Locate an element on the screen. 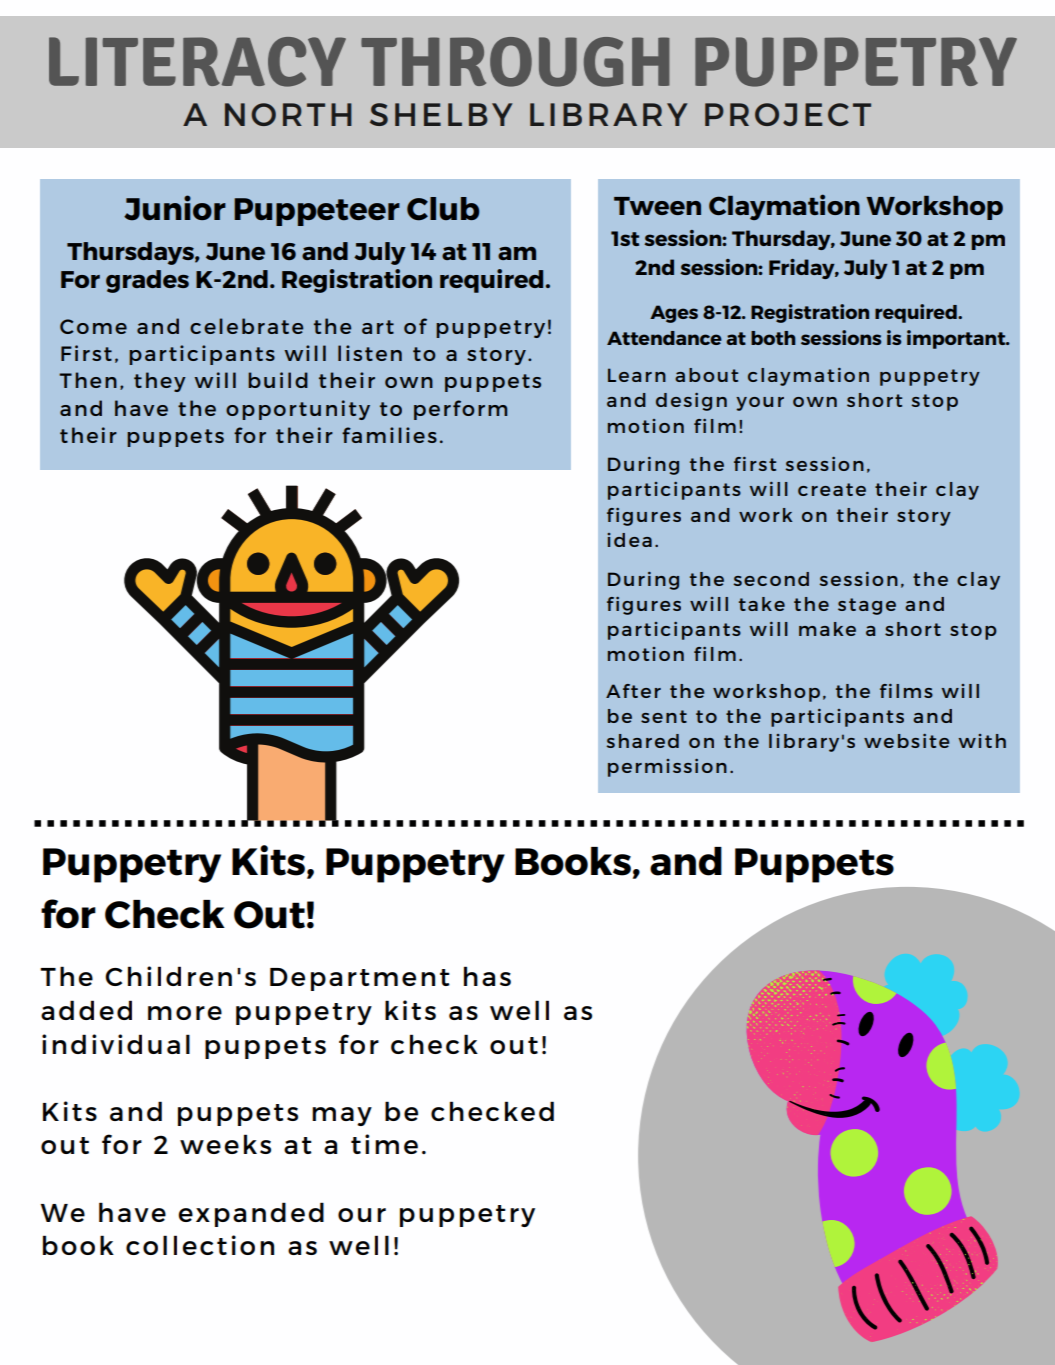  create is located at coordinates (832, 489).
